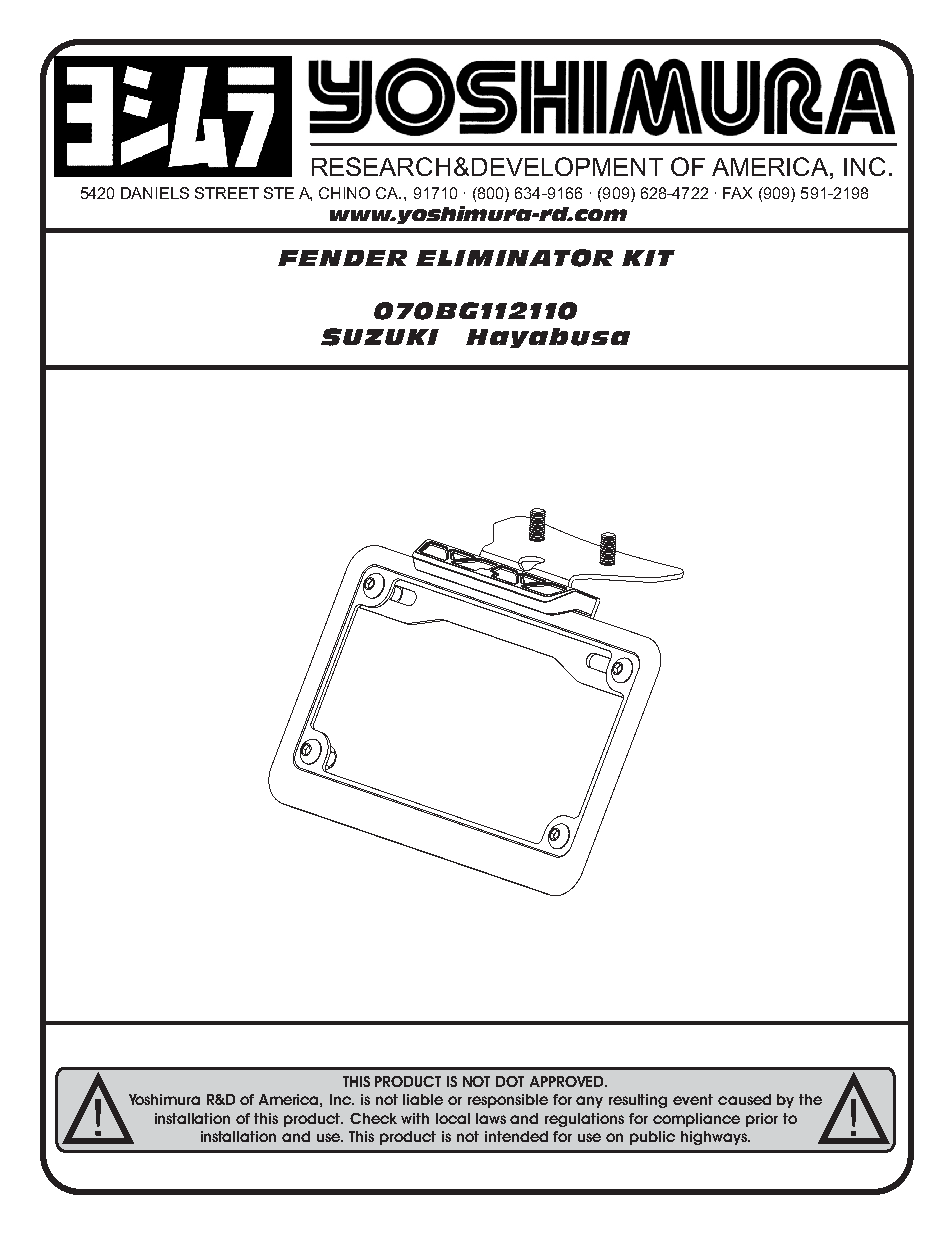 The width and height of the image is (952, 1233). Describe the element at coordinates (380, 337) in the image. I see `SUZUKI` at that location.
